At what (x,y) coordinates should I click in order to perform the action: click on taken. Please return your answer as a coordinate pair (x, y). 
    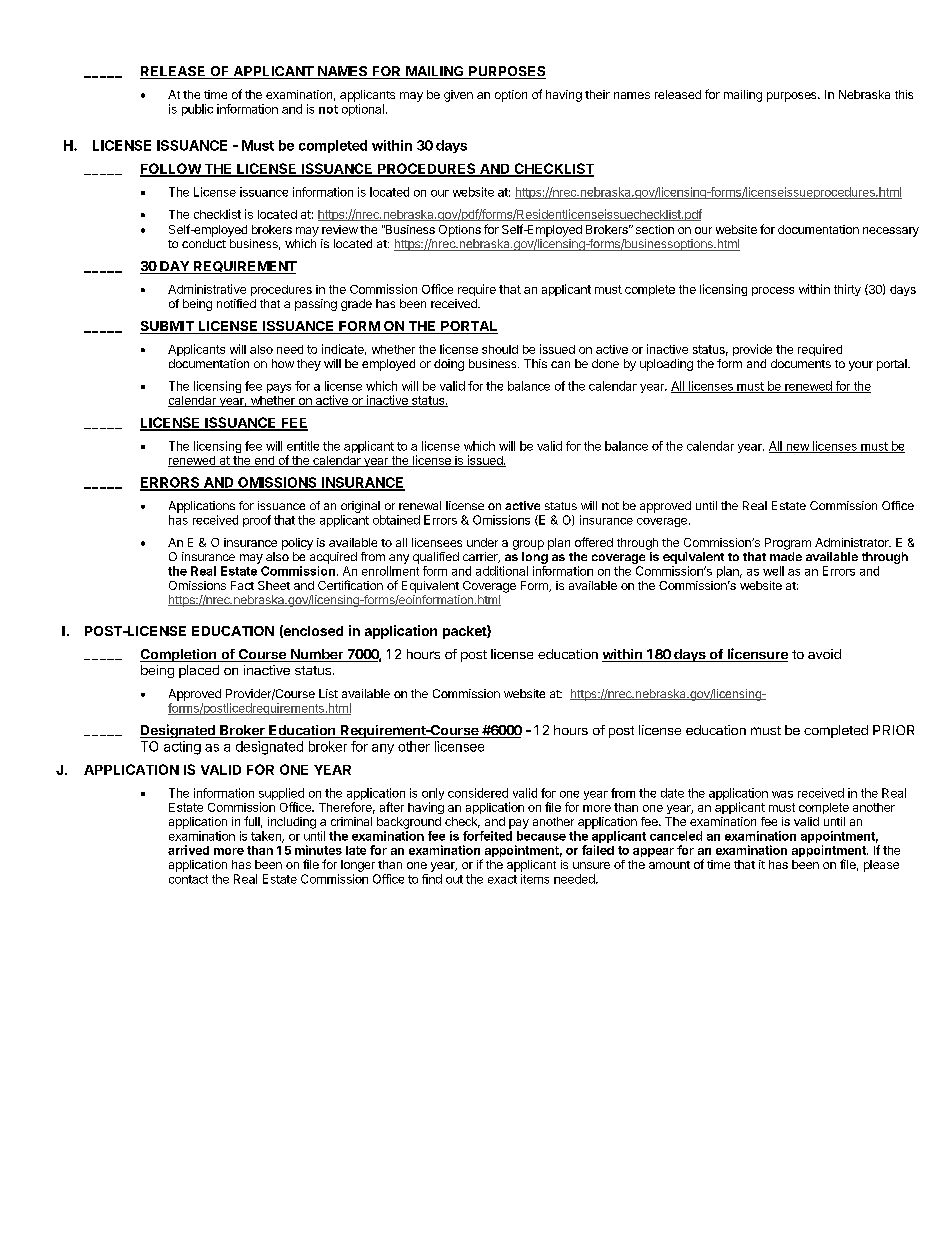
    Looking at the image, I should click on (267, 837).
